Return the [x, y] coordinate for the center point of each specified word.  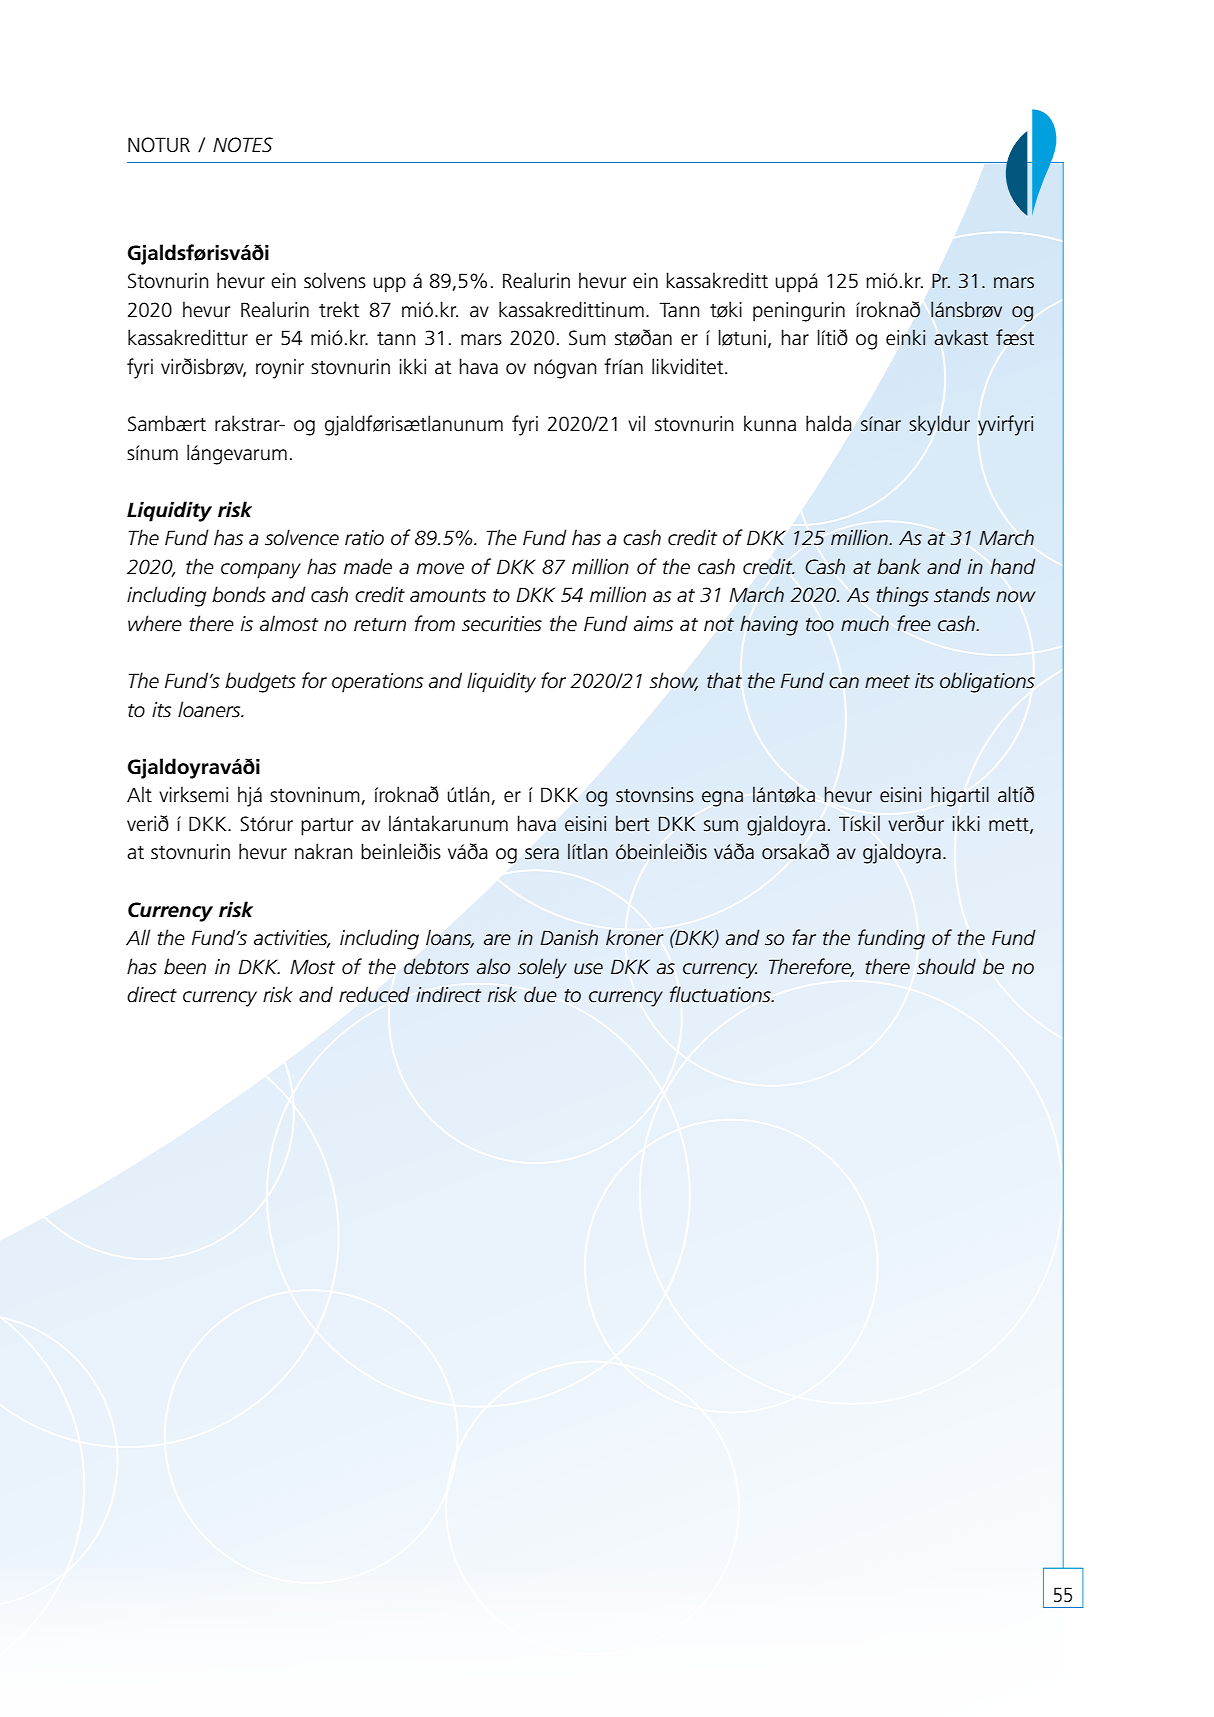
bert [633, 823]
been [185, 966]
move [440, 569]
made [368, 566]
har [795, 337]
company [261, 571]
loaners [210, 709]
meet [887, 682]
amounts [448, 596]
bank [899, 566]
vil [636, 423]
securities [502, 624]
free [914, 623]
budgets [260, 682]
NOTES [243, 145]
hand [1013, 566]
